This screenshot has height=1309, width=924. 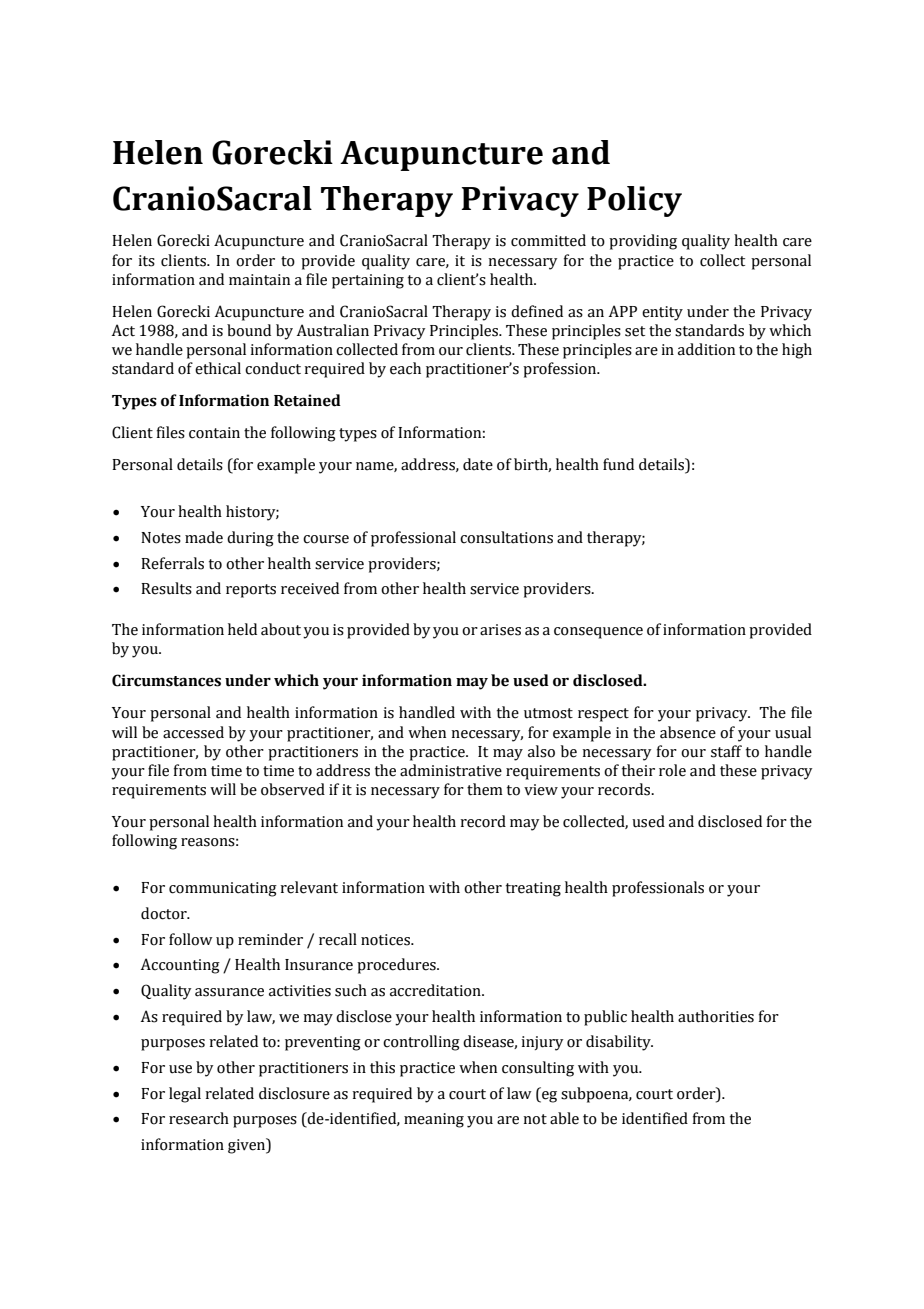 What do you see at coordinates (643, 242) in the screenshot?
I see `providing` at bounding box center [643, 242].
